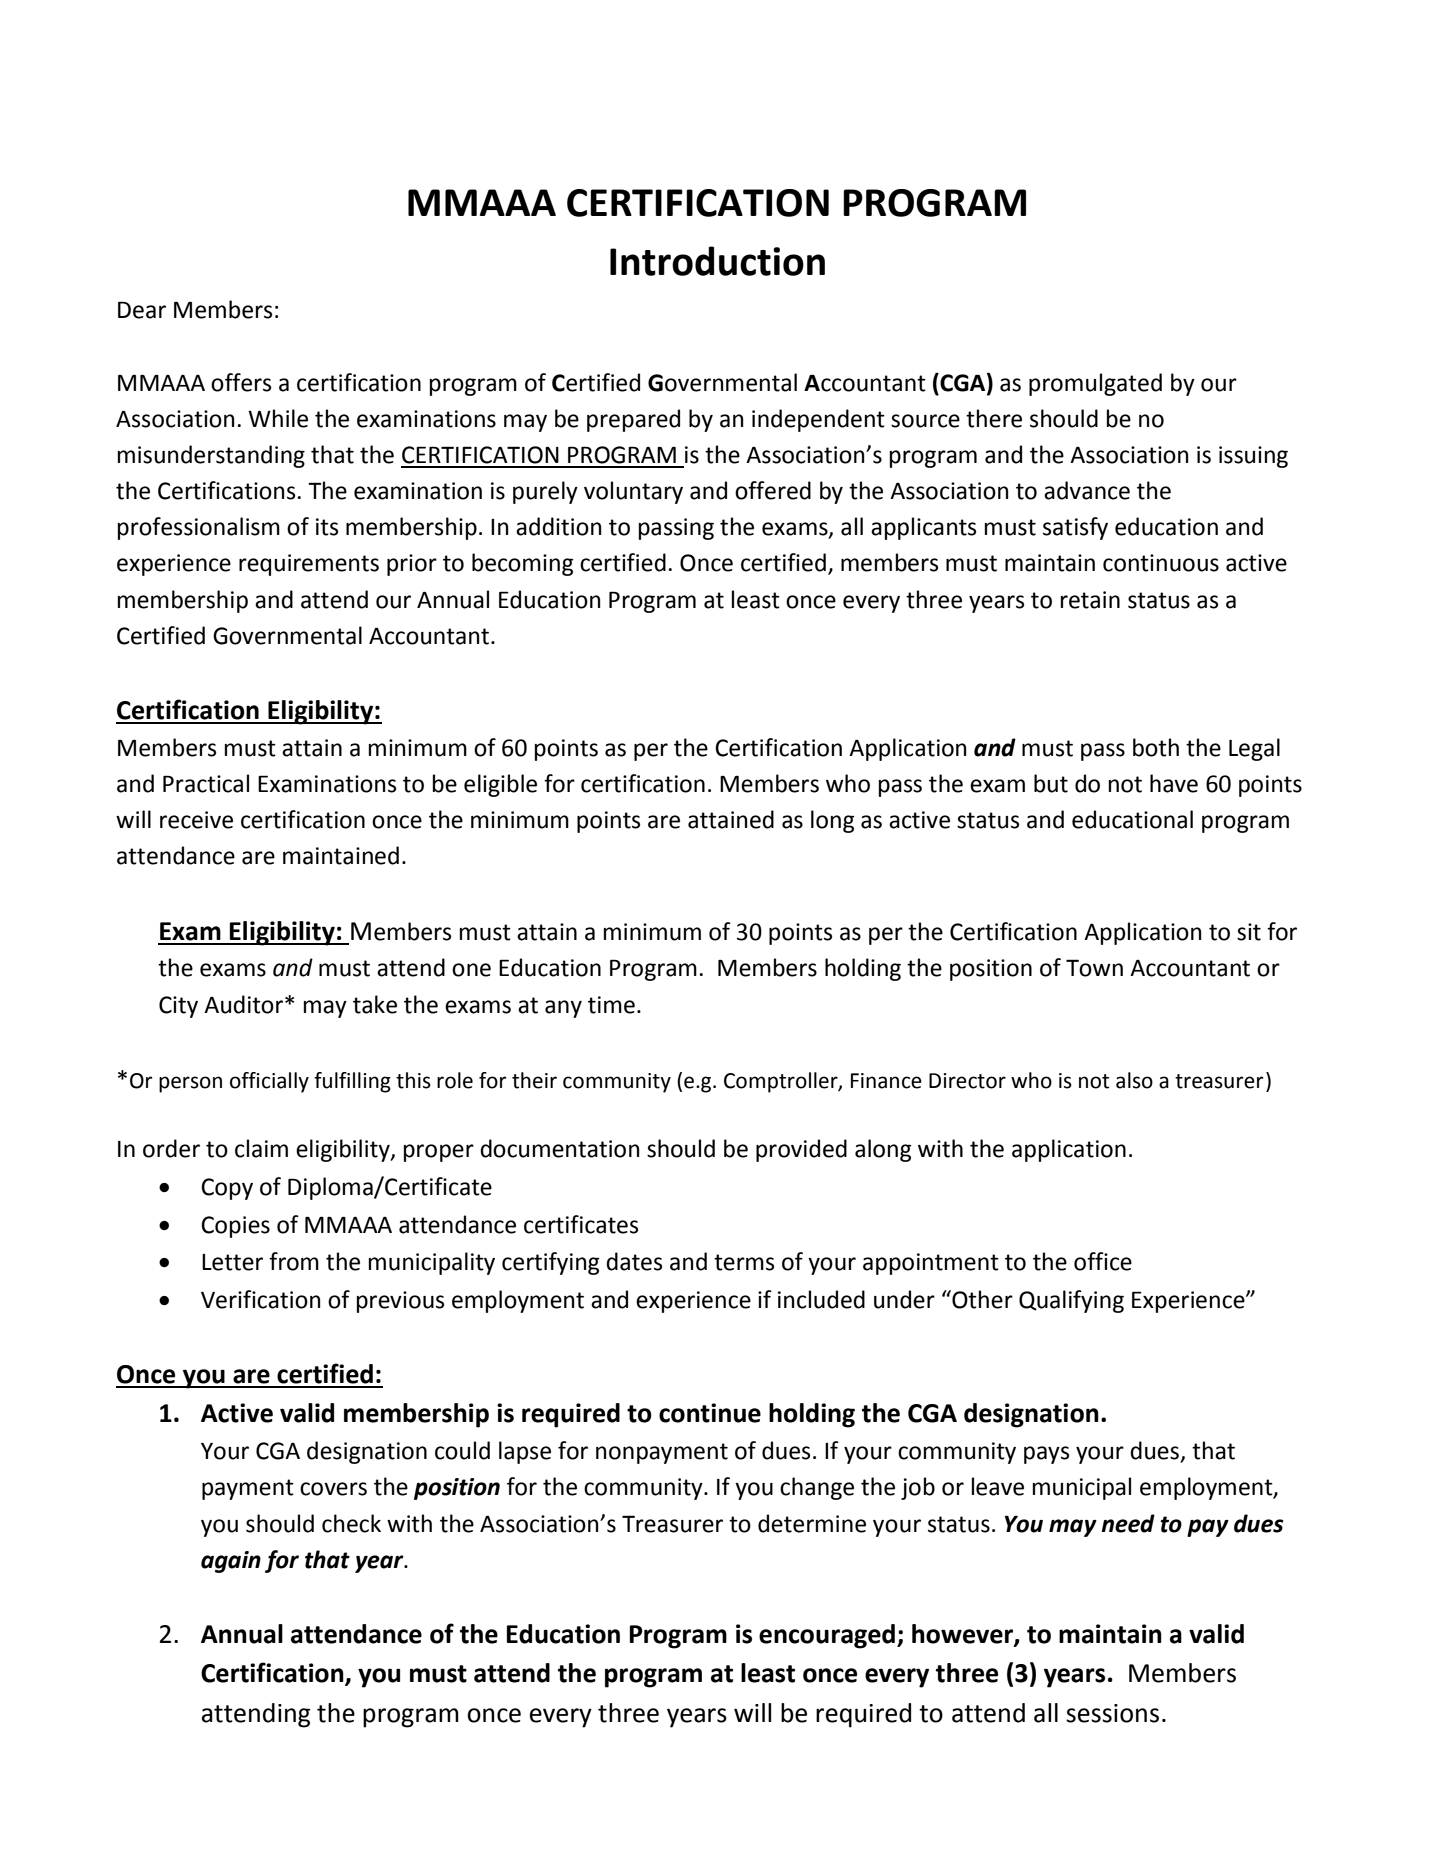 Image resolution: width=1435 pixels, height=1857 pixels. I want to click on time, so click(611, 1005).
